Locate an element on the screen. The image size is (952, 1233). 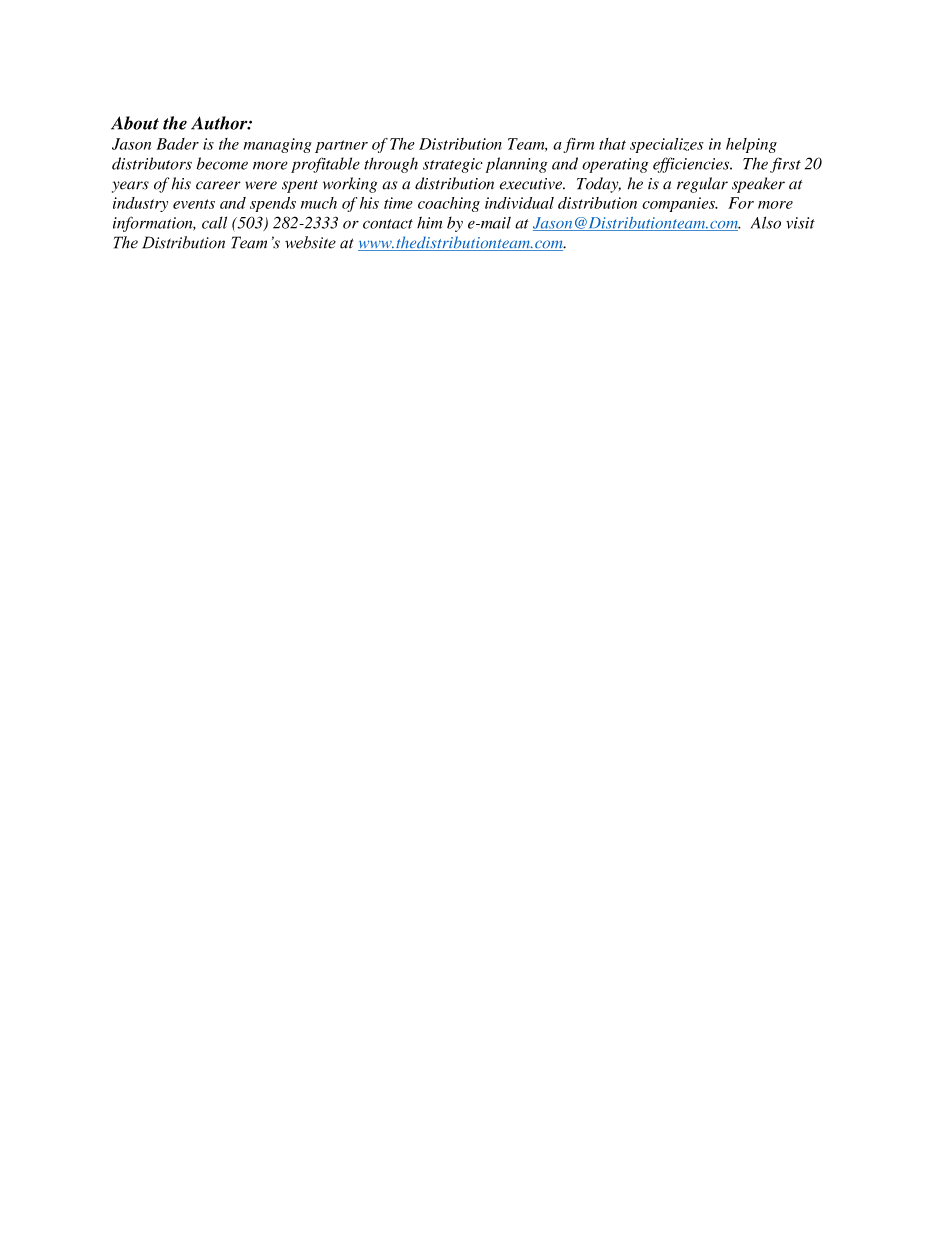
About is located at coordinates (135, 123).
